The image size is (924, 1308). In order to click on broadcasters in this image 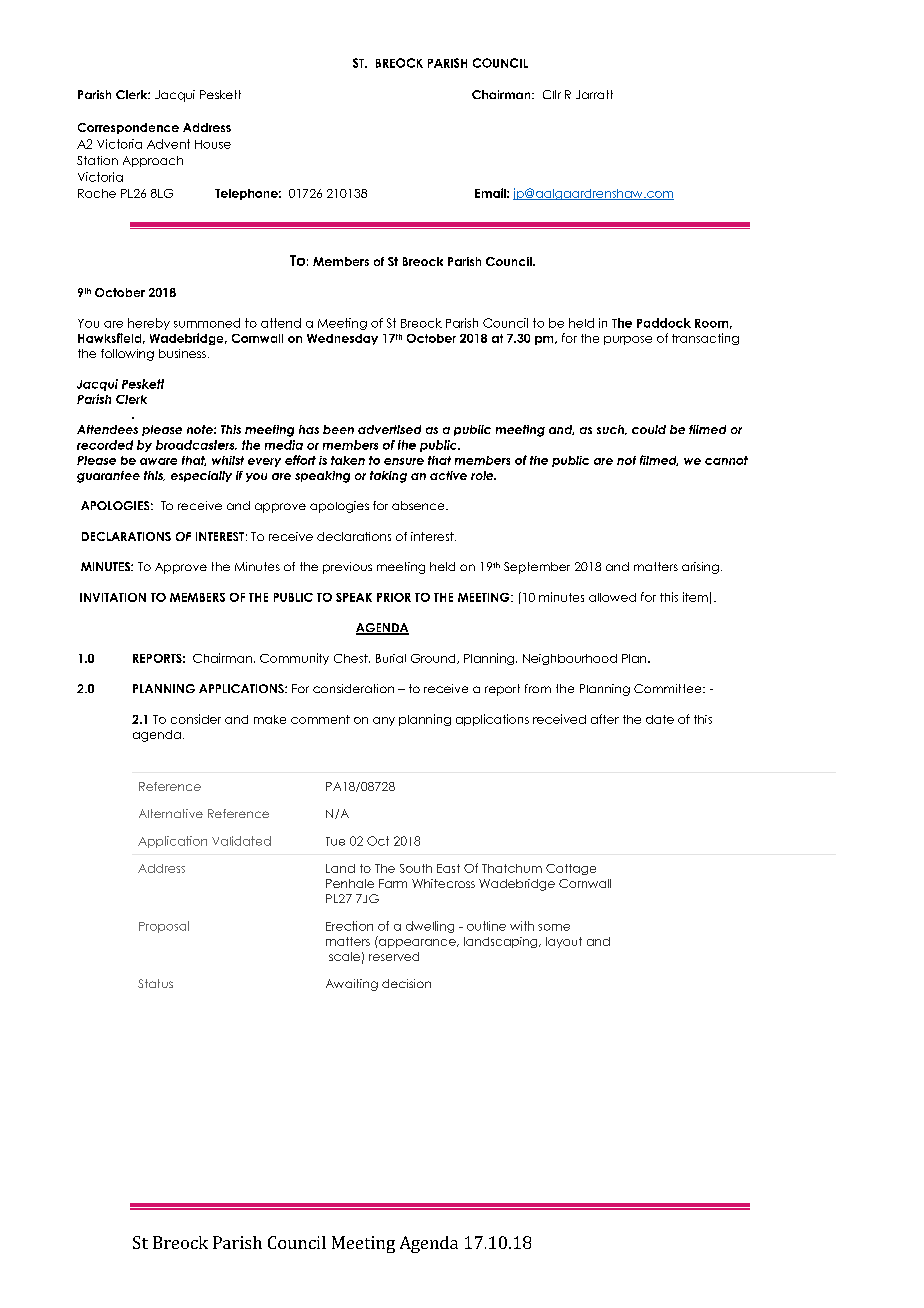, I will do `click(196, 445)`.
